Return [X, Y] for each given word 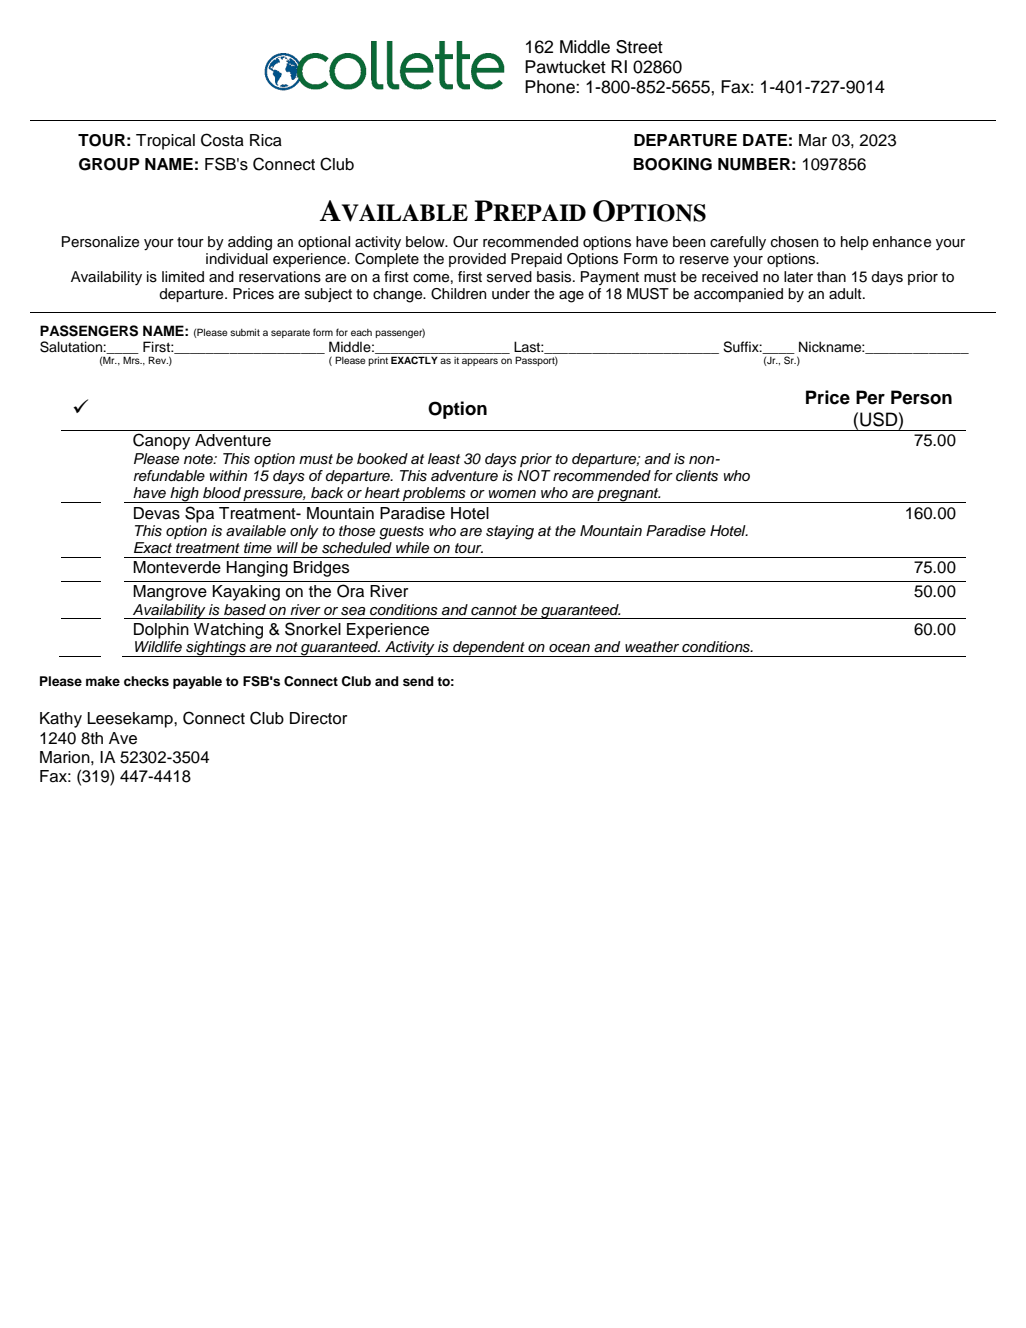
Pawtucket [565, 67]
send [418, 681]
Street [639, 47]
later [798, 277]
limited [183, 276]
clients [697, 476]
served [509, 277]
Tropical [165, 142]
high [184, 495]
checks [146, 681]
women [512, 494]
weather [652, 647]
